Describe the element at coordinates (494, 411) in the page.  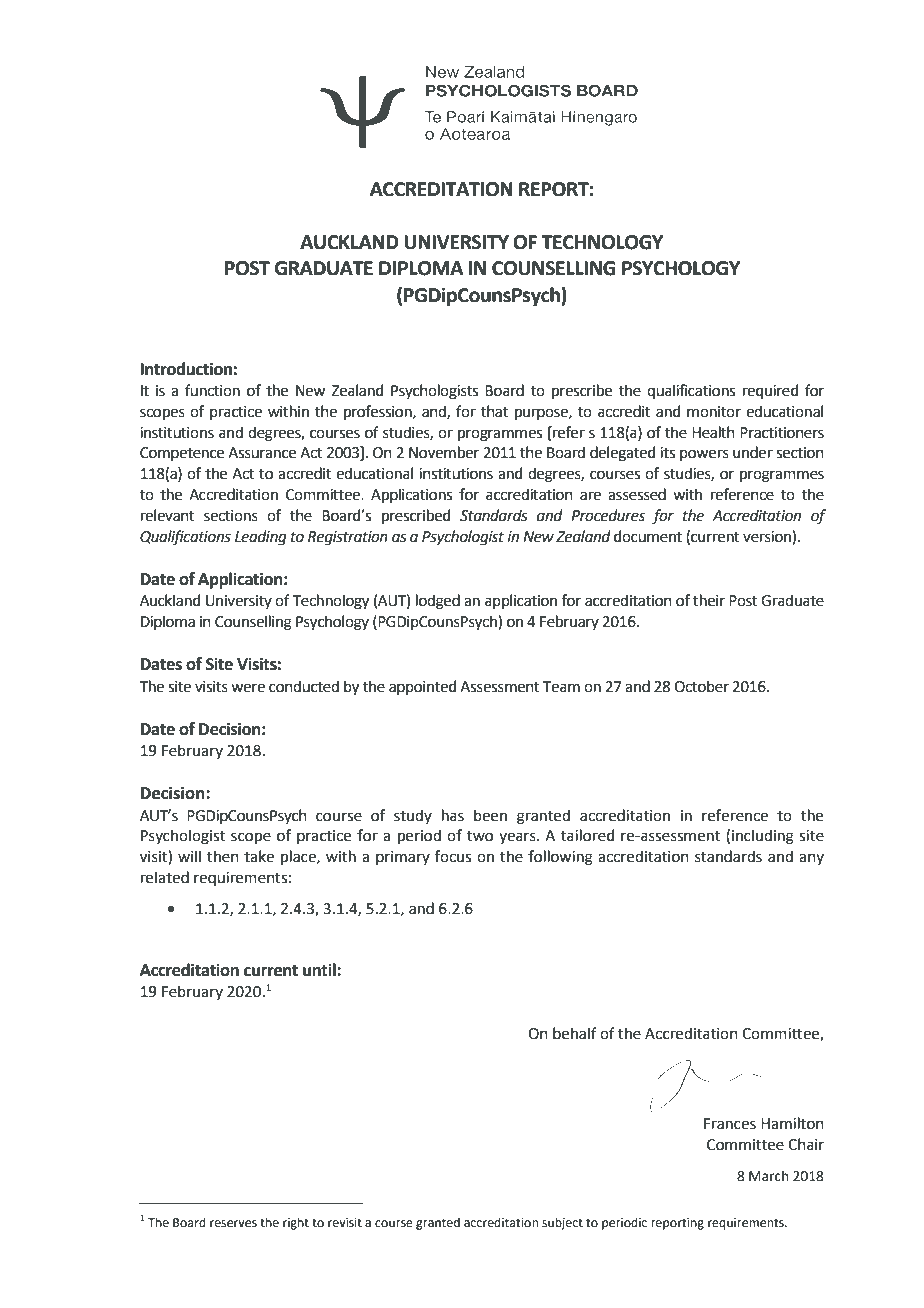
I see `that` at that location.
